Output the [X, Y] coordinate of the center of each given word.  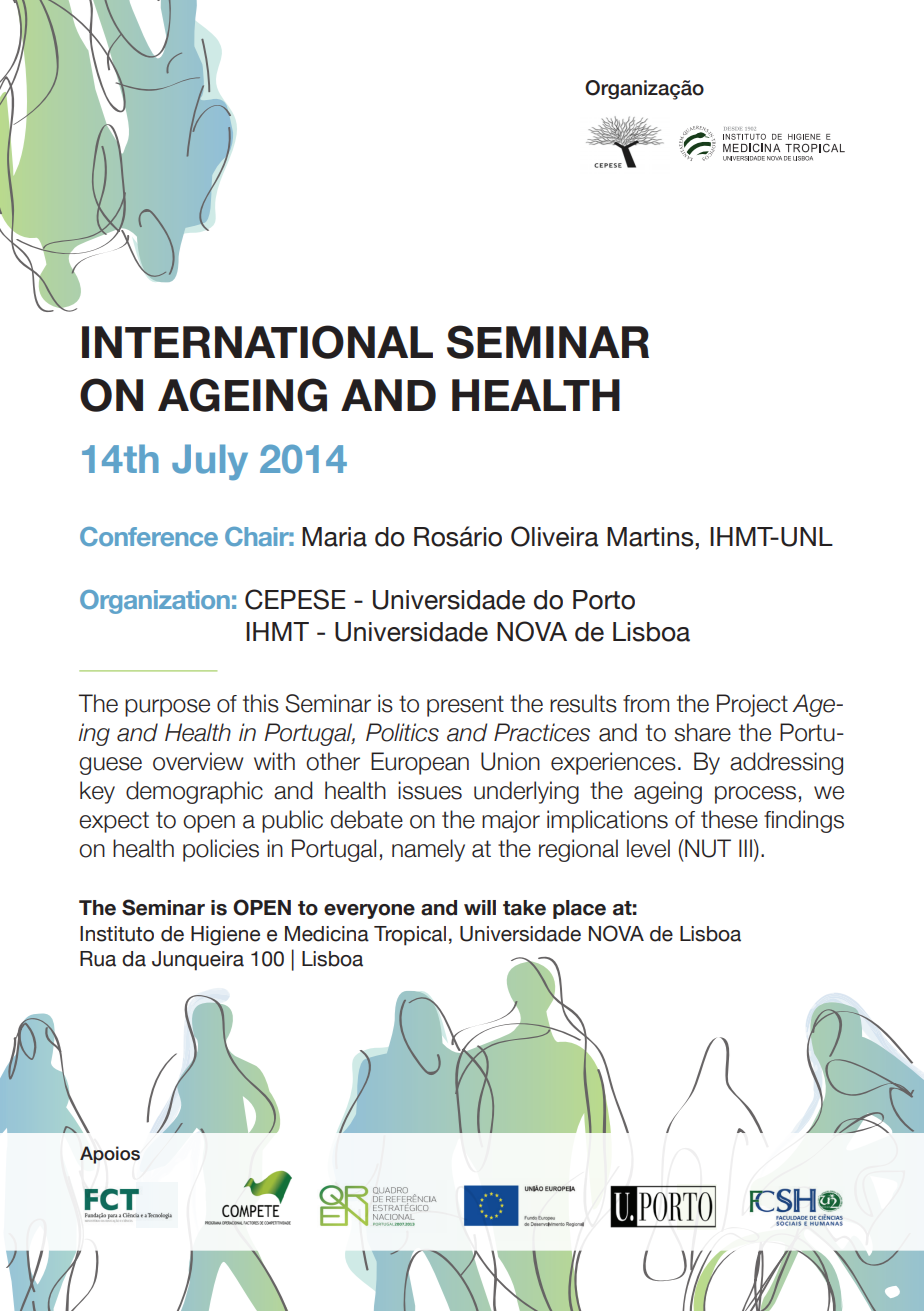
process [755, 795]
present [465, 706]
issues [430, 790]
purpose [167, 708]
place [579, 909]
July [210, 462]
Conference [149, 536]
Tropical [410, 936]
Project [752, 705]
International [257, 342]
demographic [194, 792]
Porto [604, 600]
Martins [651, 537]
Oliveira [555, 536]
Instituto [117, 934]
